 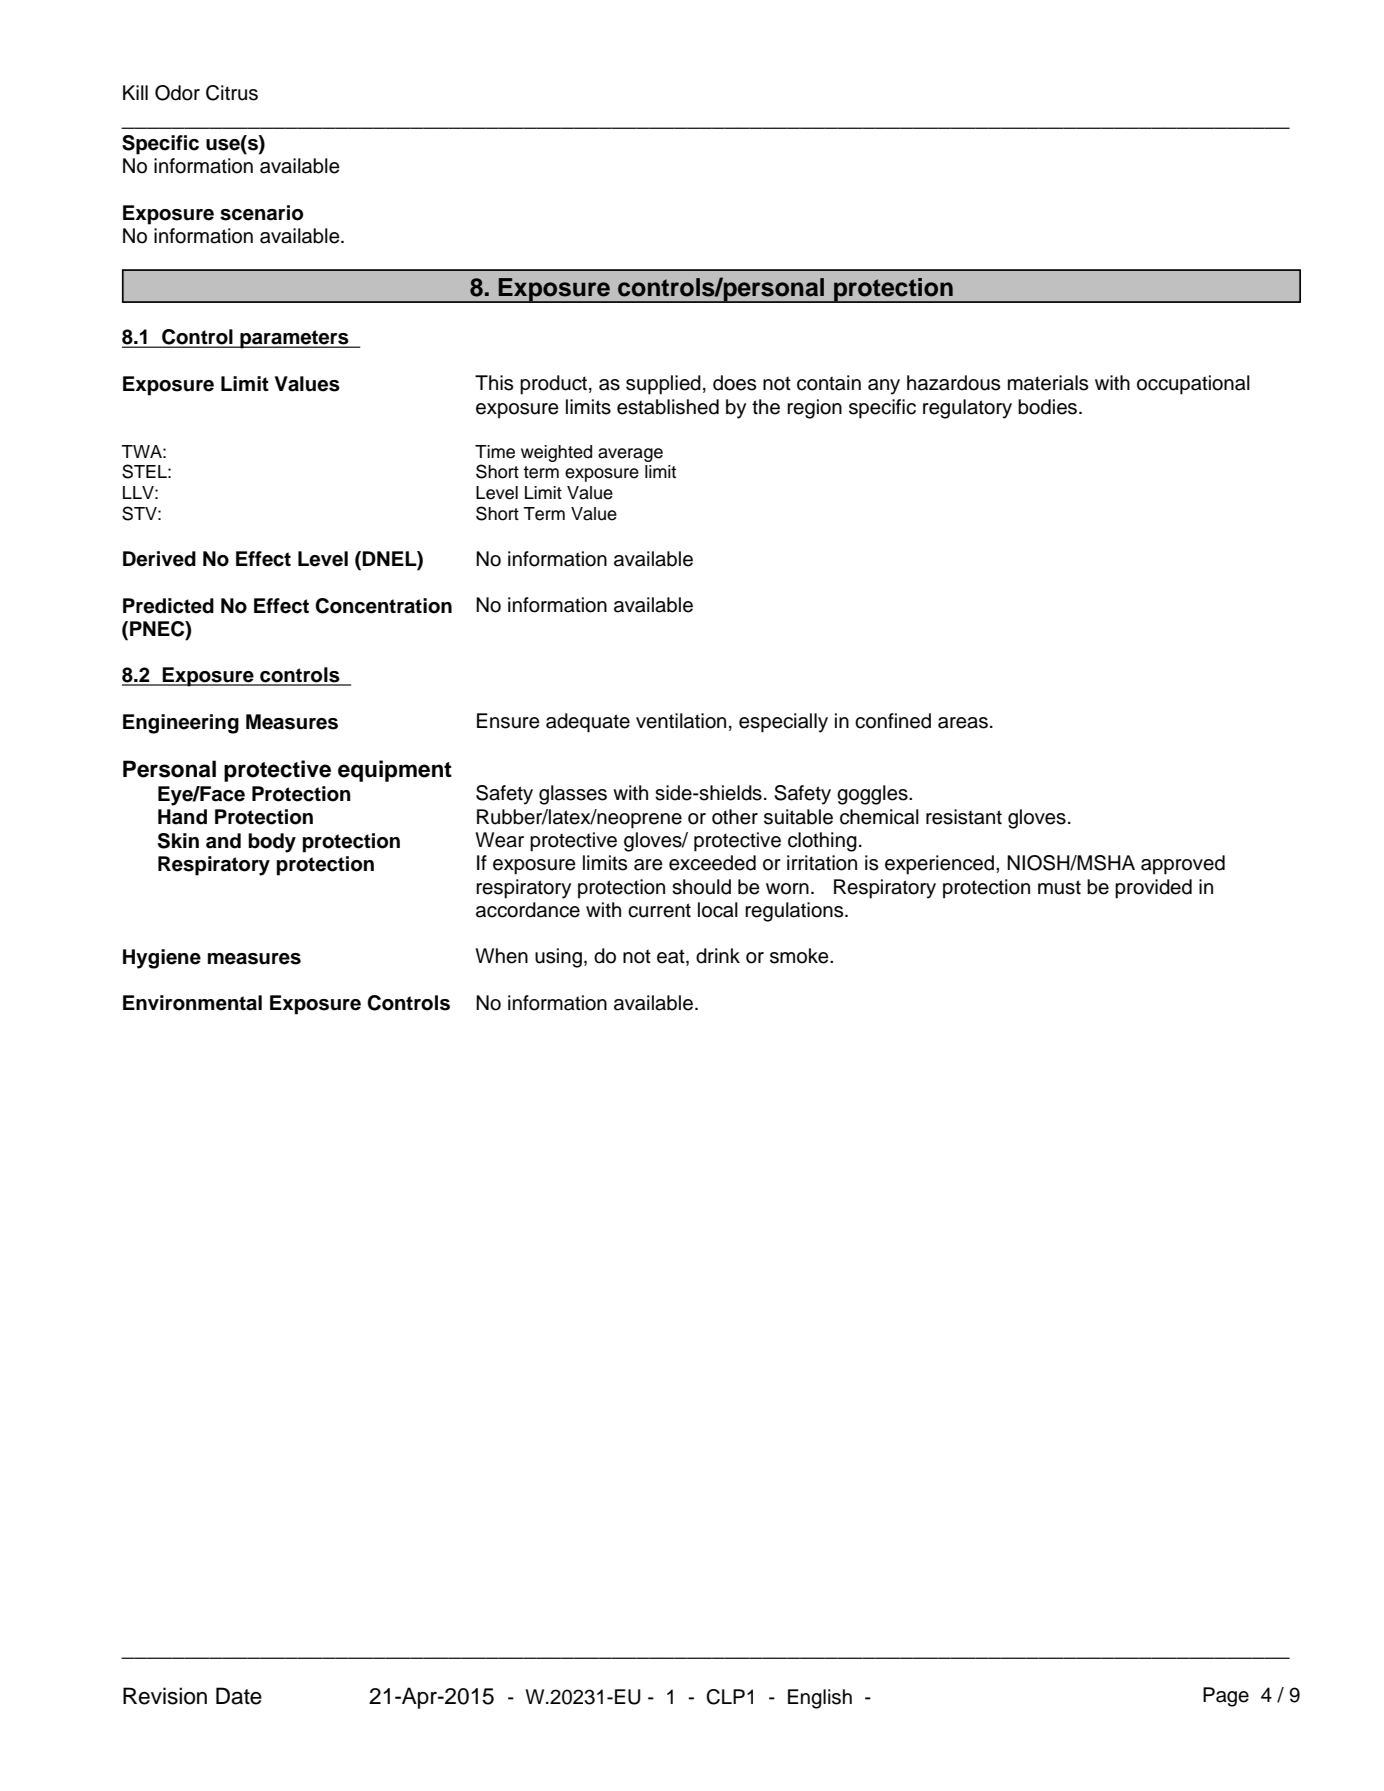 What do you see at coordinates (663, 385) in the screenshot?
I see `supplied` at bounding box center [663, 385].
